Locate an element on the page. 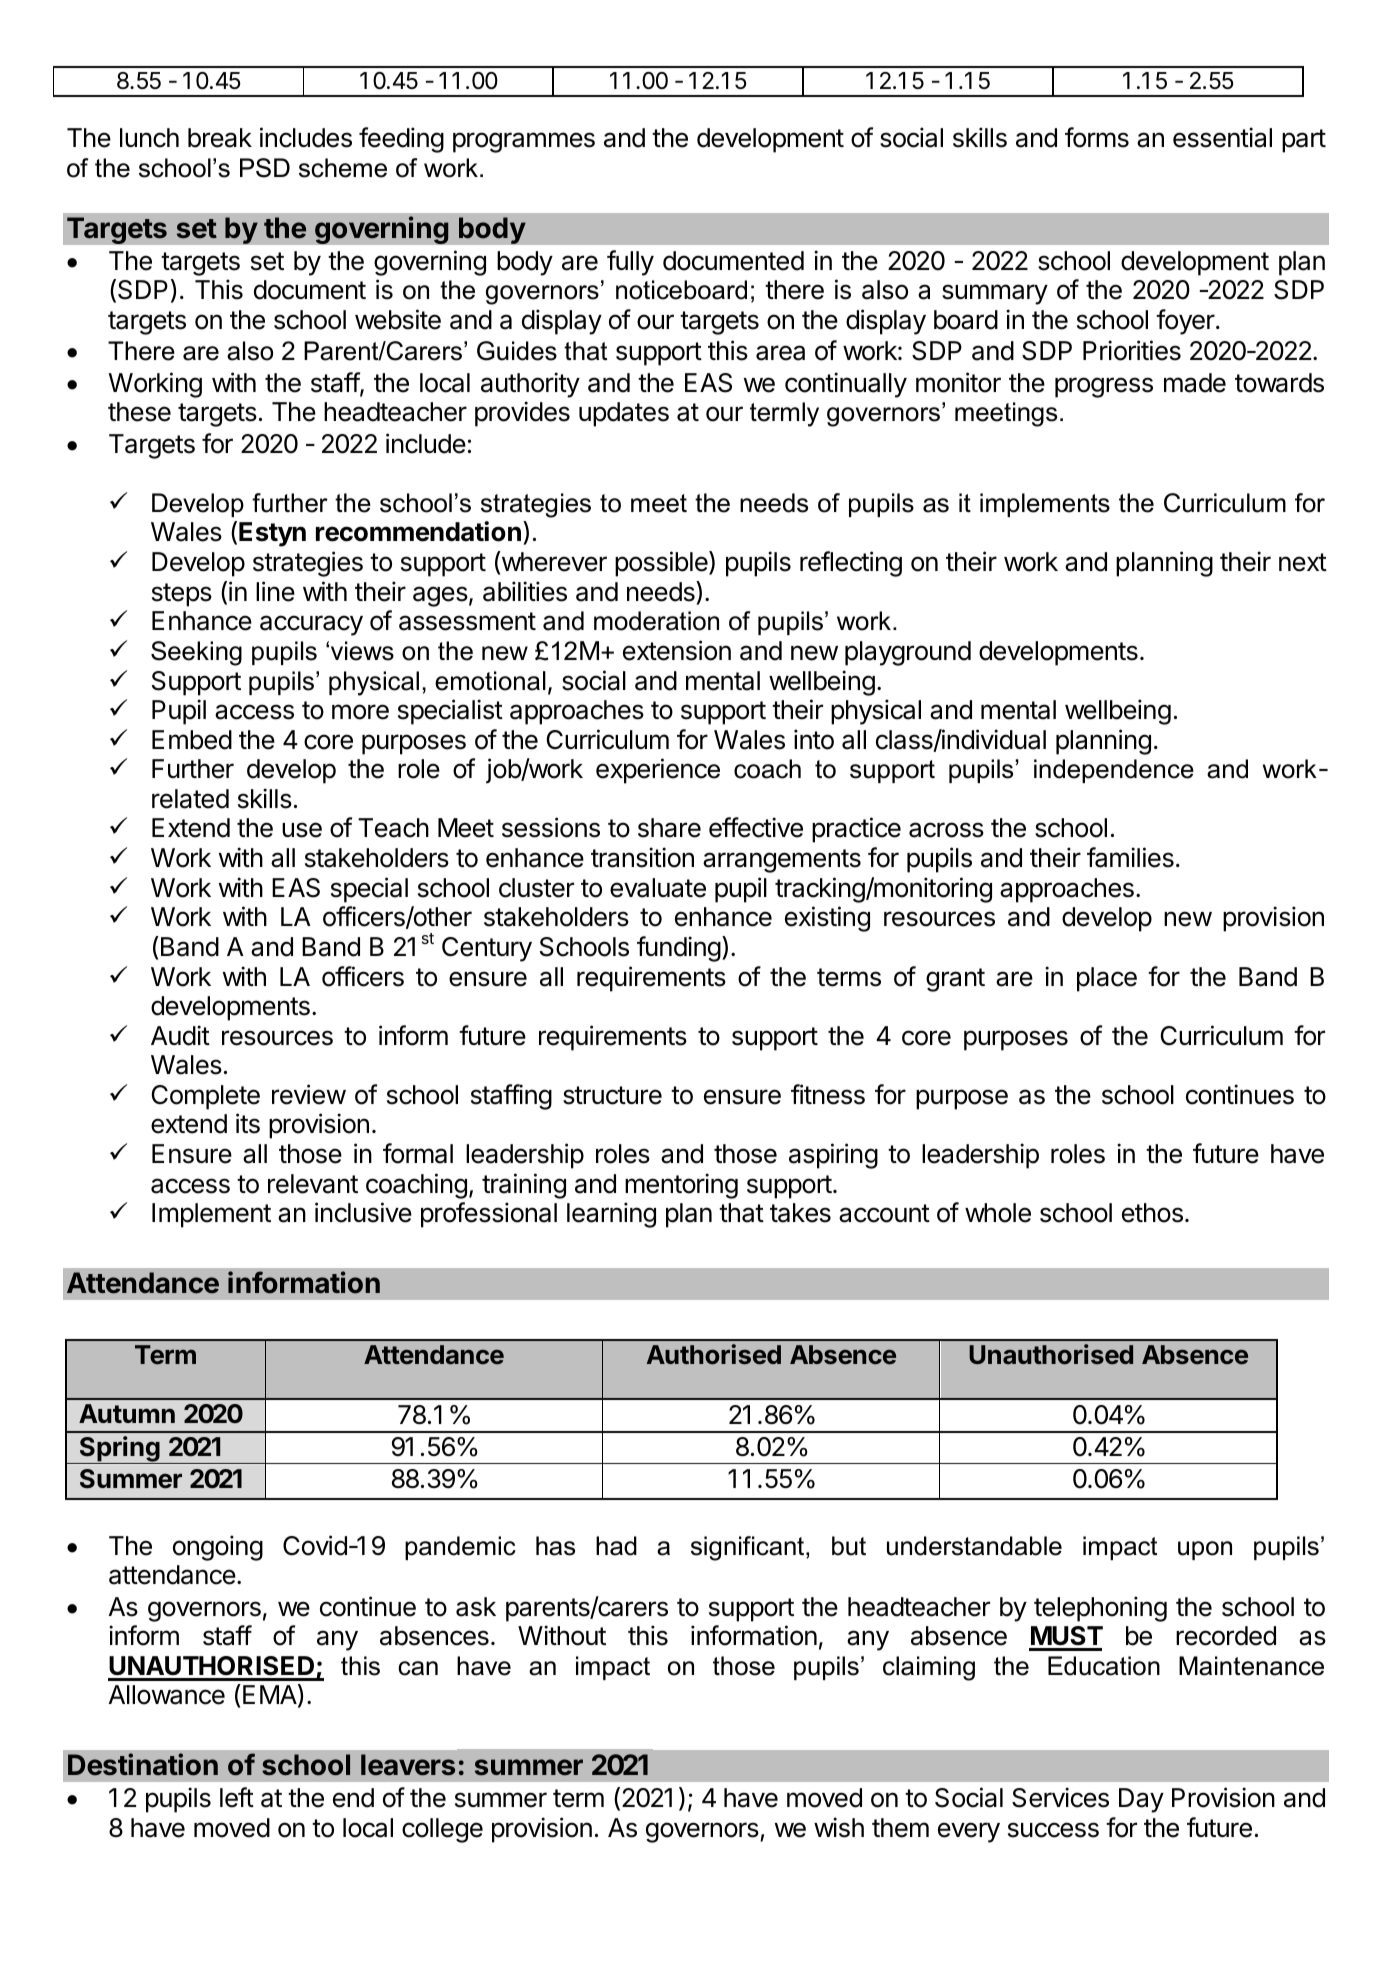 This document has width=1392, height=1970. Autumn is located at coordinates (127, 1413).
